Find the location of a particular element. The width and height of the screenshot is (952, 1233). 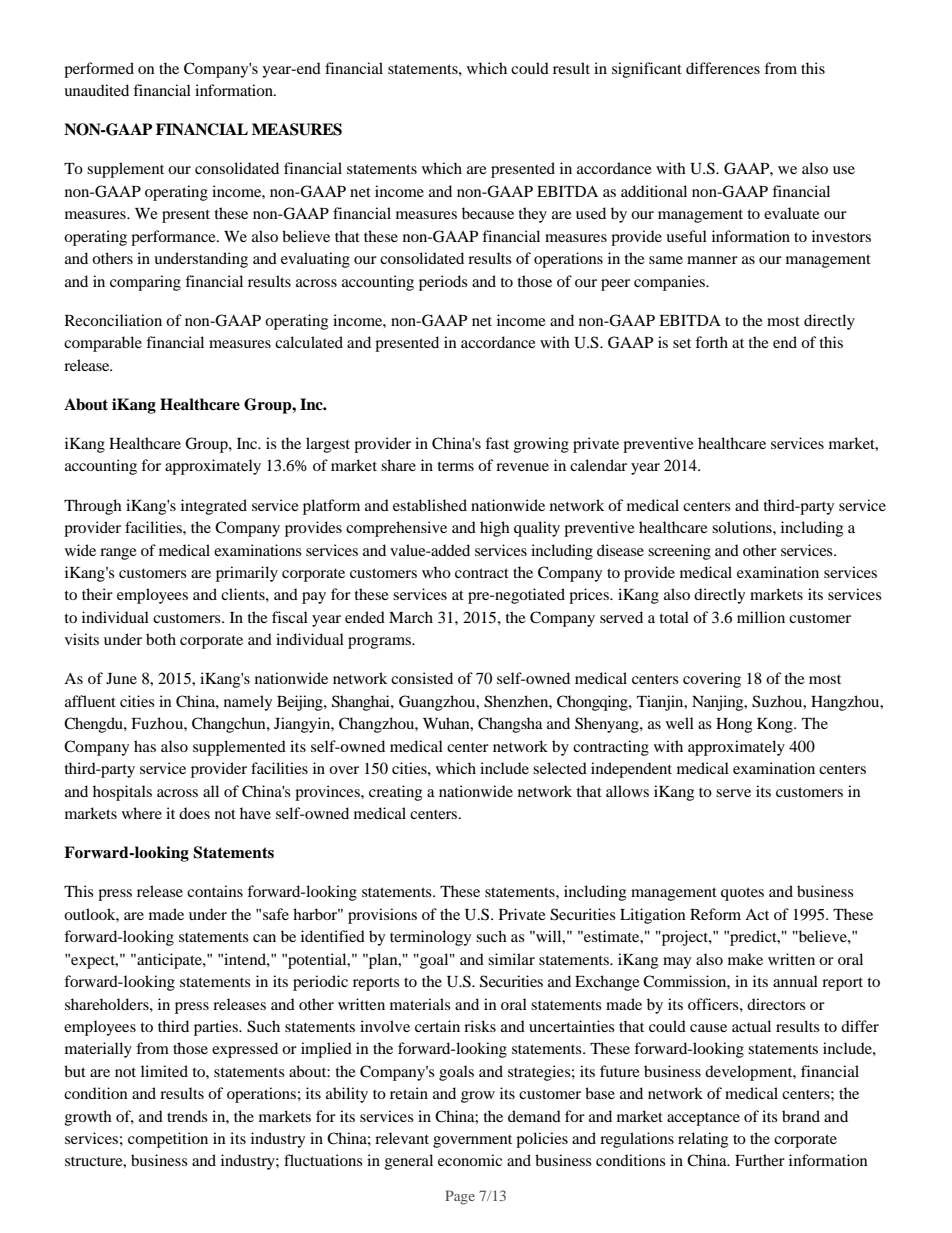

quotes is located at coordinates (742, 894).
